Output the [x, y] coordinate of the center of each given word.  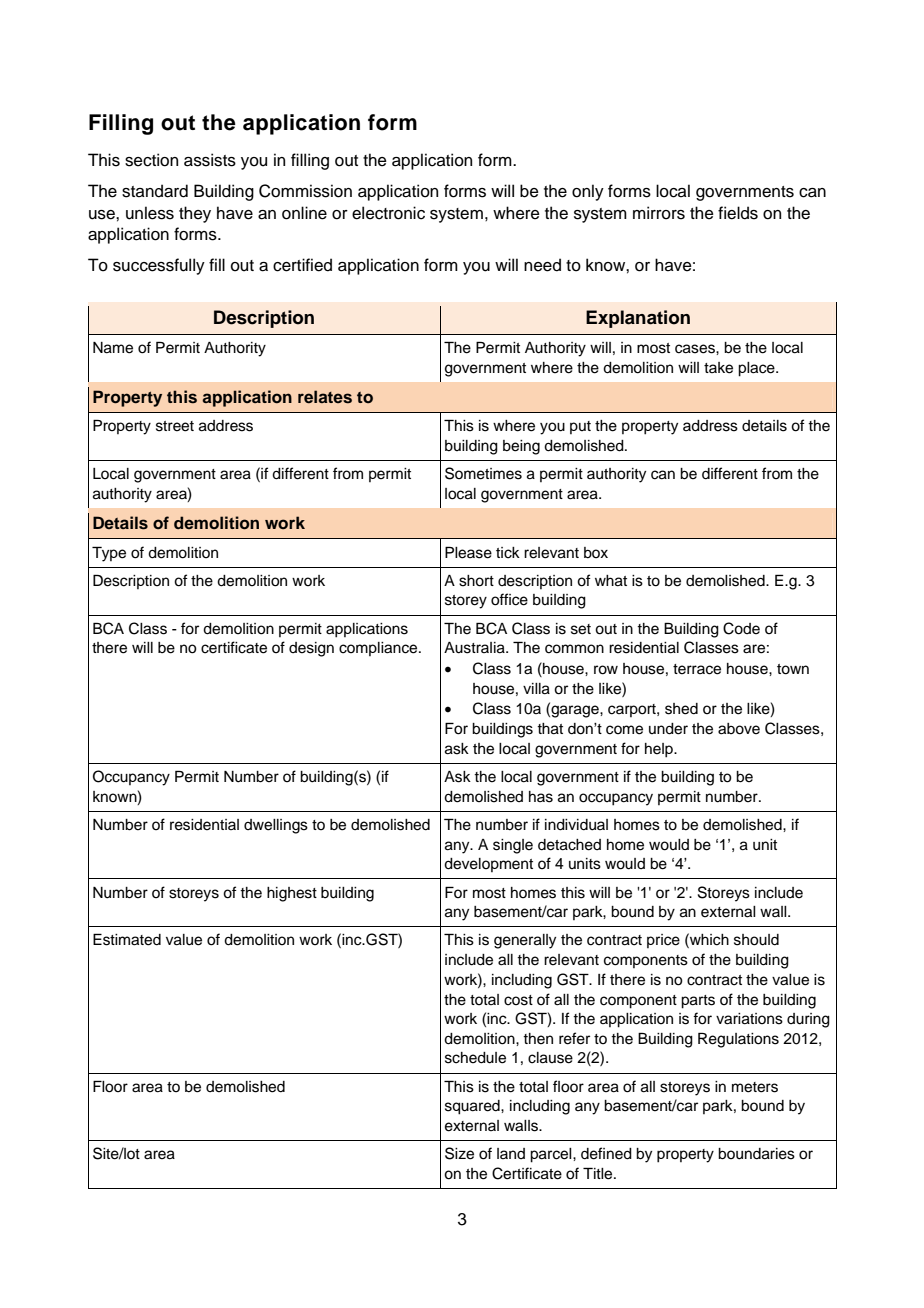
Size [459, 1153]
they [195, 214]
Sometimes [483, 473]
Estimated [127, 939]
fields [738, 213]
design [311, 649]
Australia [475, 648]
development [488, 865]
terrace [697, 669]
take [718, 368]
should [756, 940]
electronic [388, 213]
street [175, 426]
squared [473, 1107]
